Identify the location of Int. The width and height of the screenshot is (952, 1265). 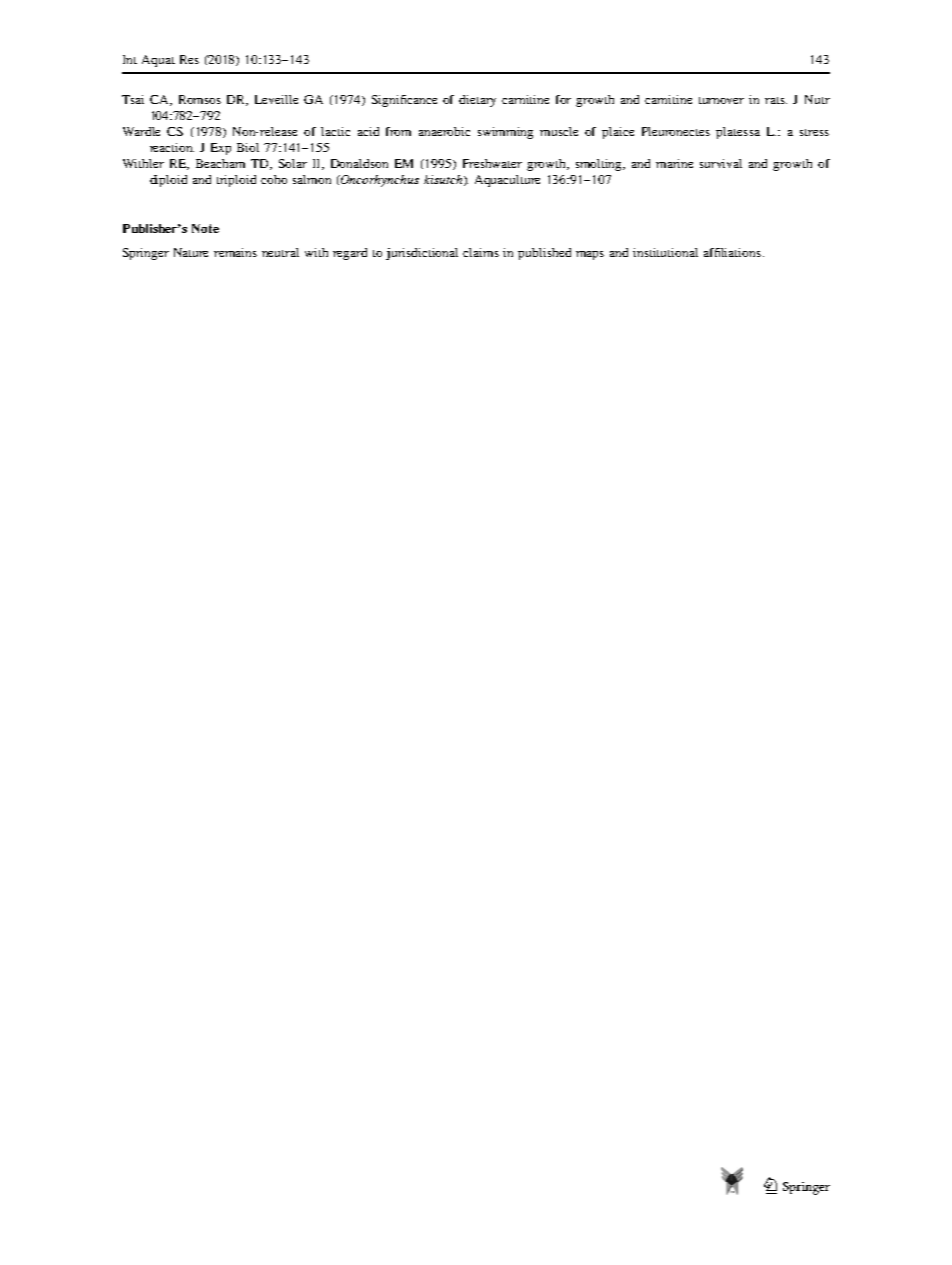
(130, 59).
